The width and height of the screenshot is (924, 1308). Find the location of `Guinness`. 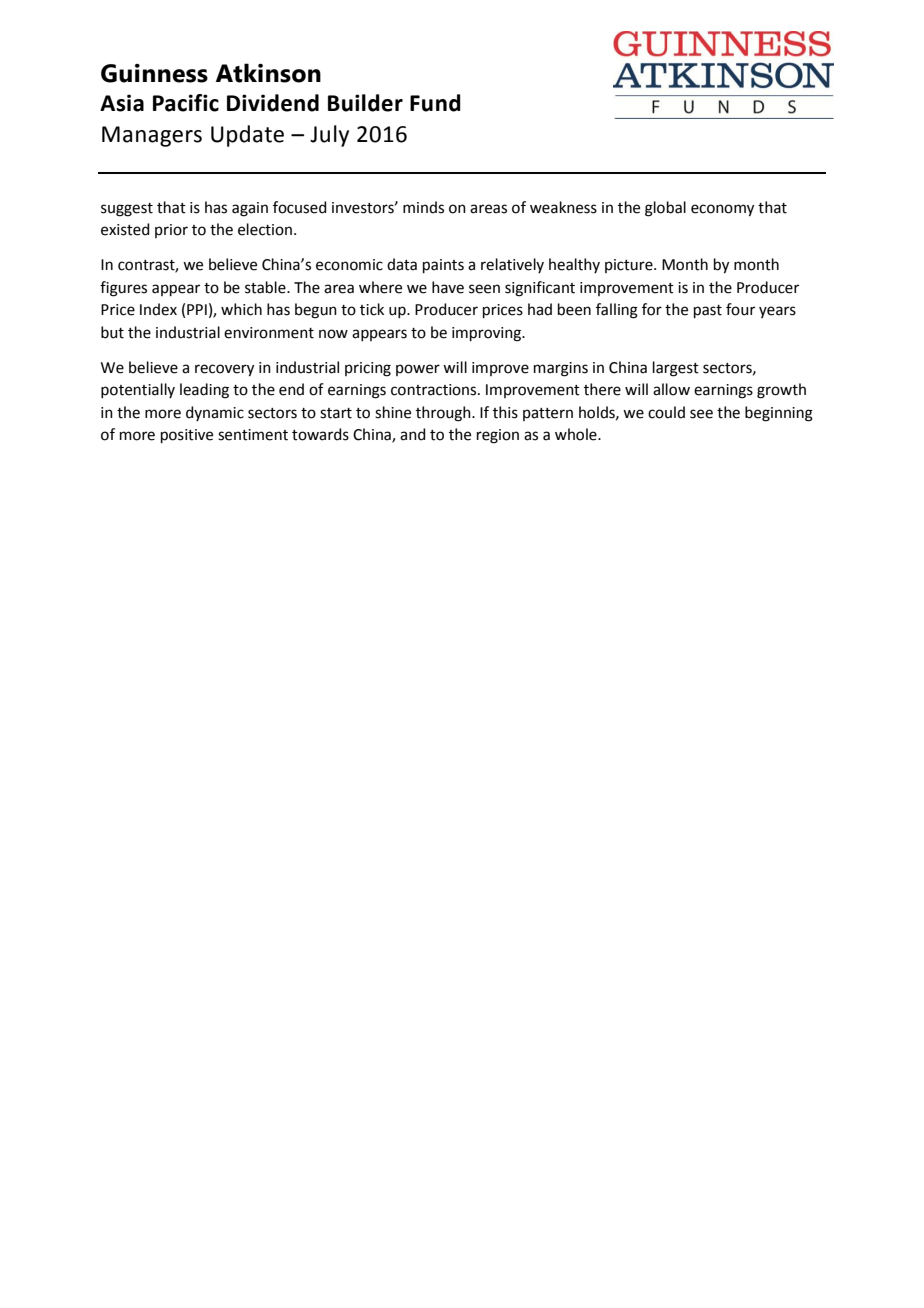

Guinness is located at coordinates (154, 73).
